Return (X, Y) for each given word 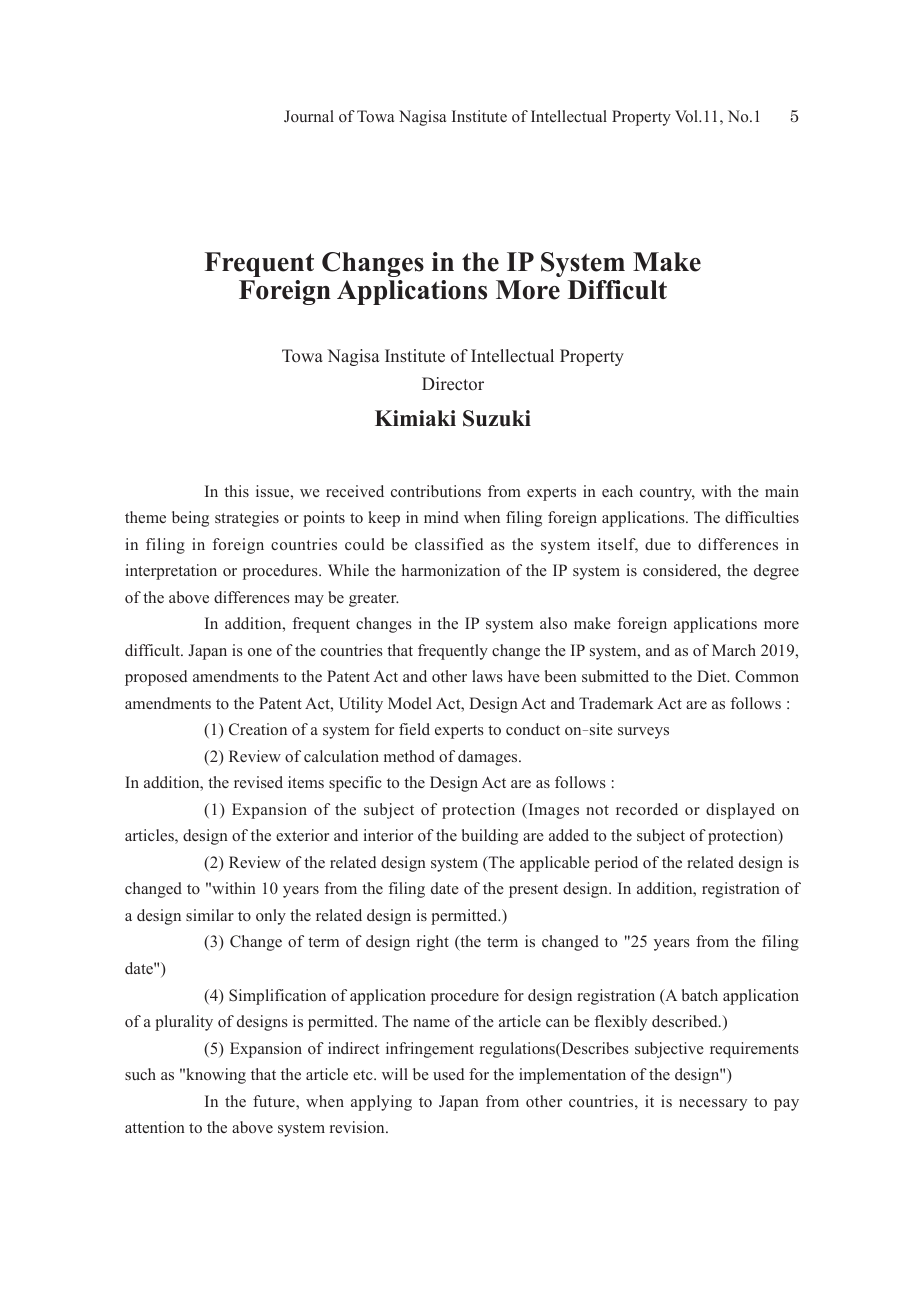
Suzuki (497, 418)
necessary (713, 1105)
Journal (309, 116)
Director (453, 384)
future (275, 1101)
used (449, 1074)
